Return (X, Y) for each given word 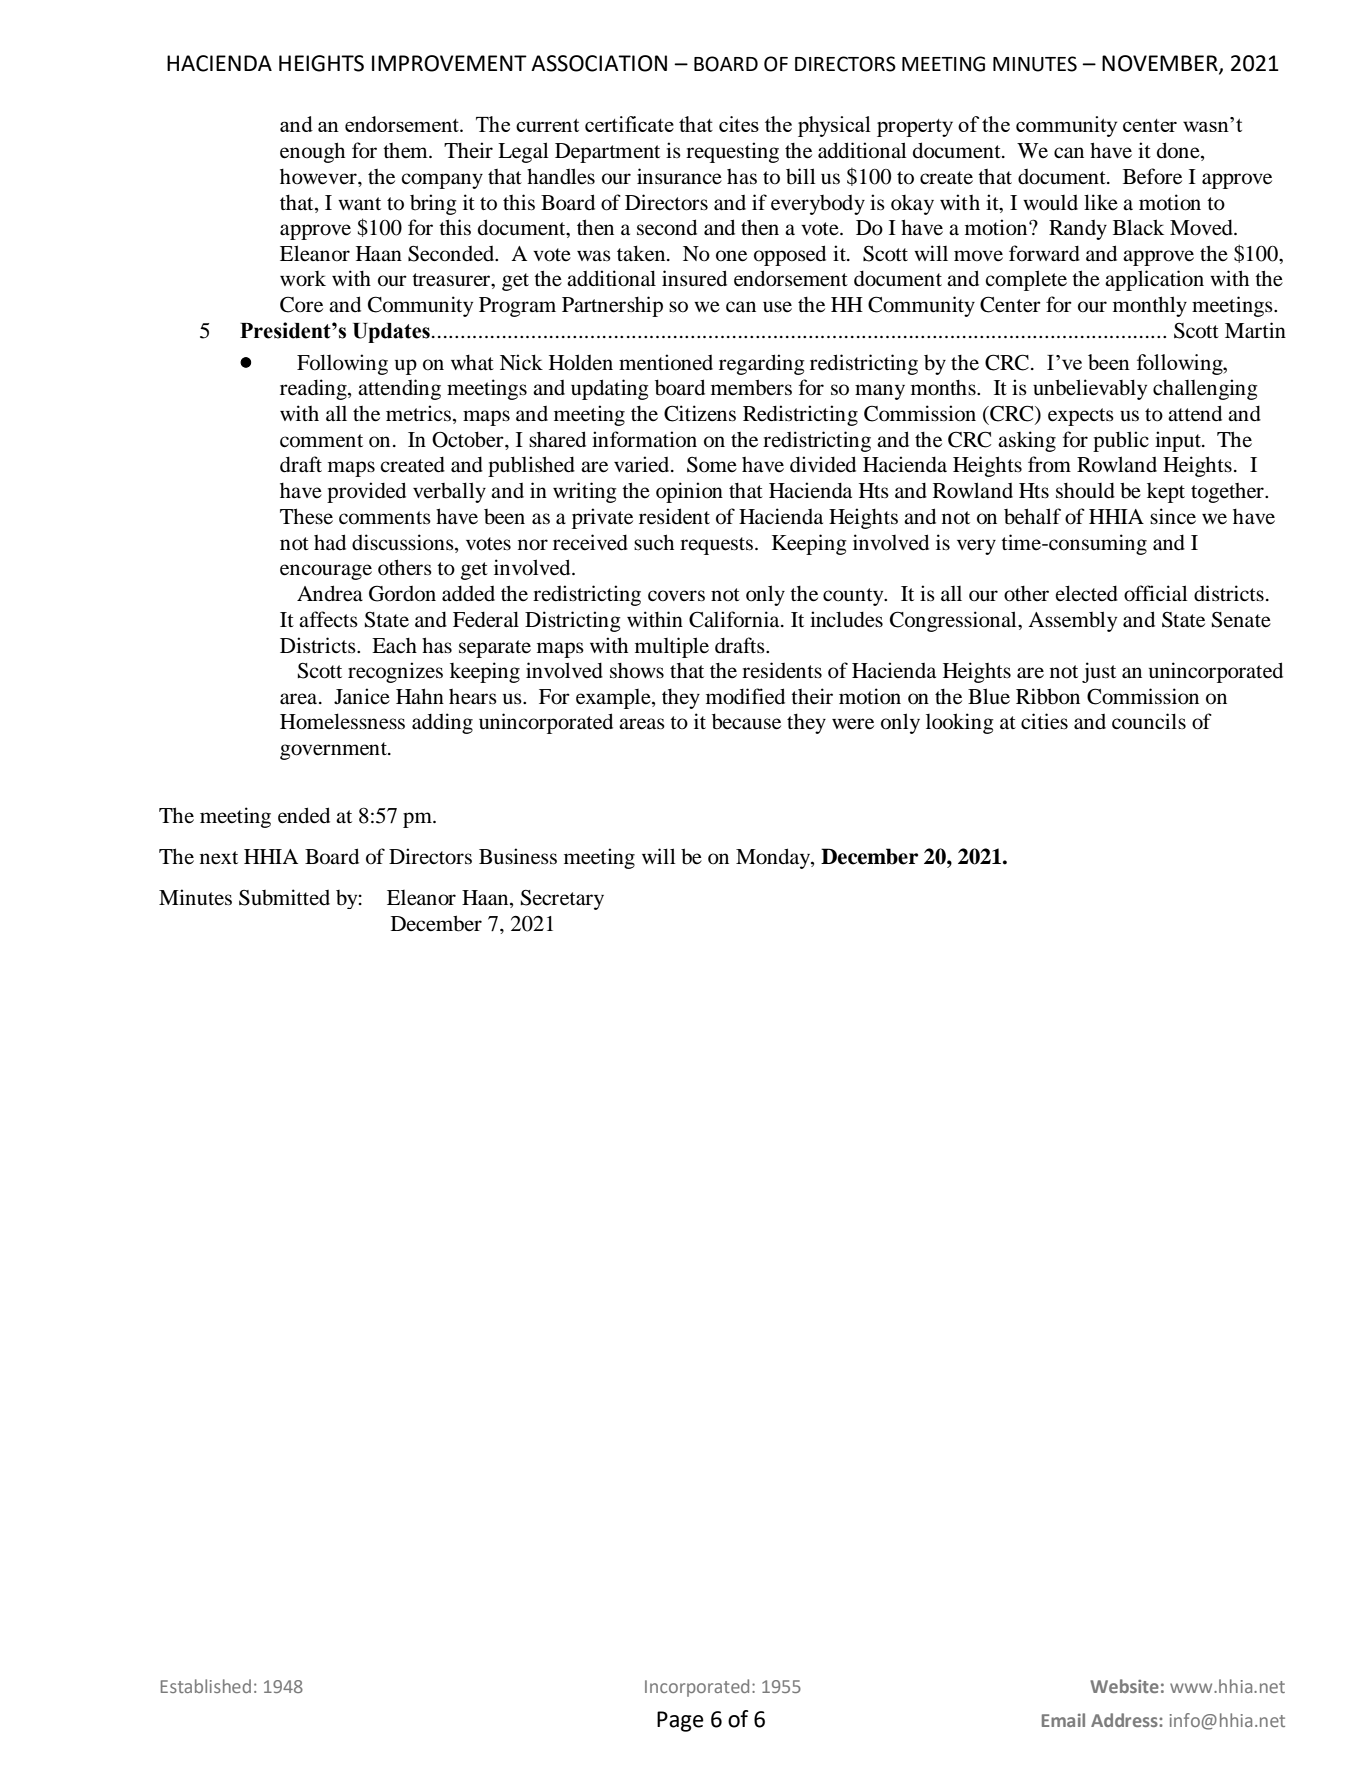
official (1156, 593)
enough (312, 152)
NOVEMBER (1161, 64)
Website (1124, 1686)
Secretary (562, 900)
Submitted (284, 897)
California (735, 619)
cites (739, 124)
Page (680, 1721)
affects (328, 619)
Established (206, 1686)
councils (1149, 721)
